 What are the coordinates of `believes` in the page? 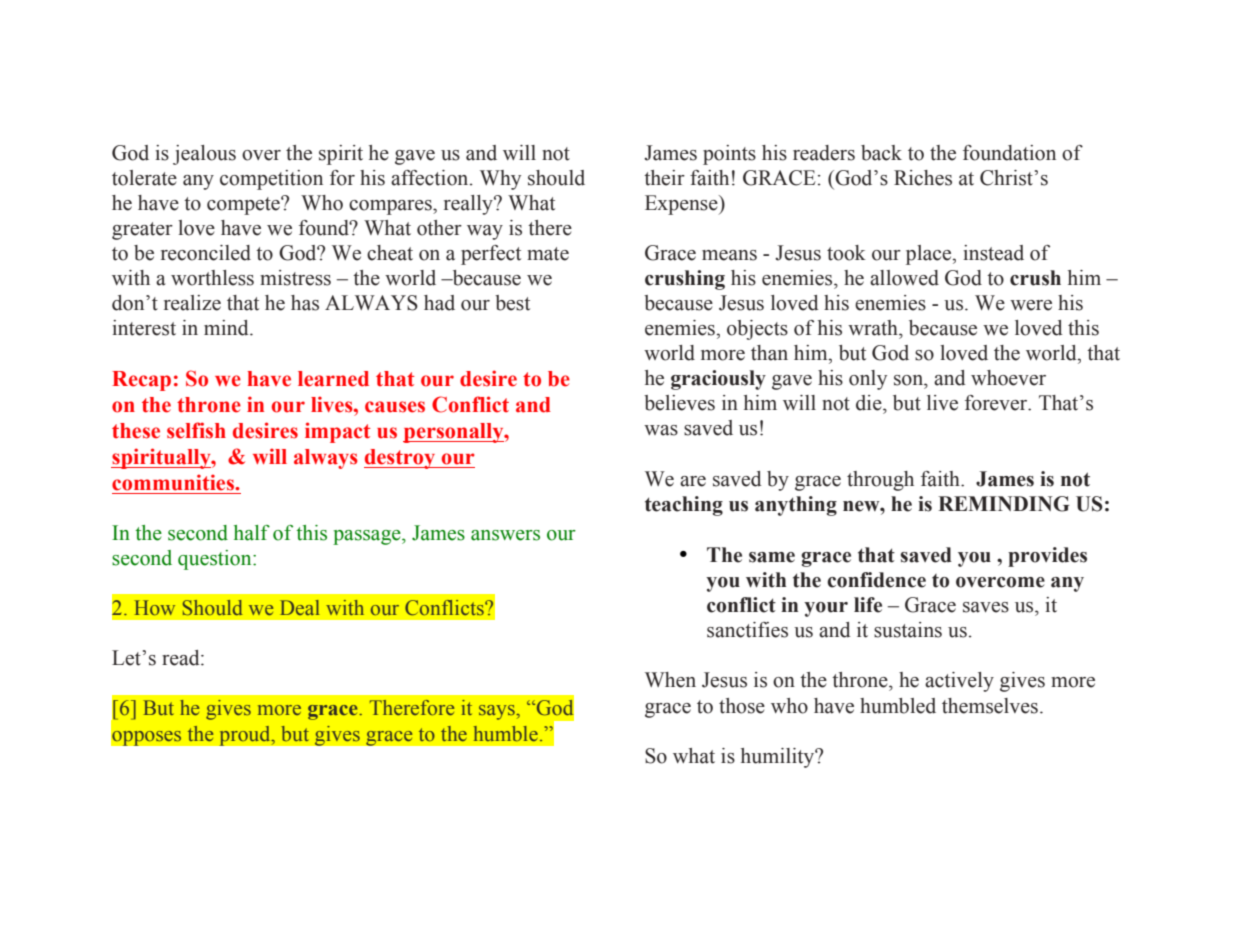 It's located at (679, 403).
